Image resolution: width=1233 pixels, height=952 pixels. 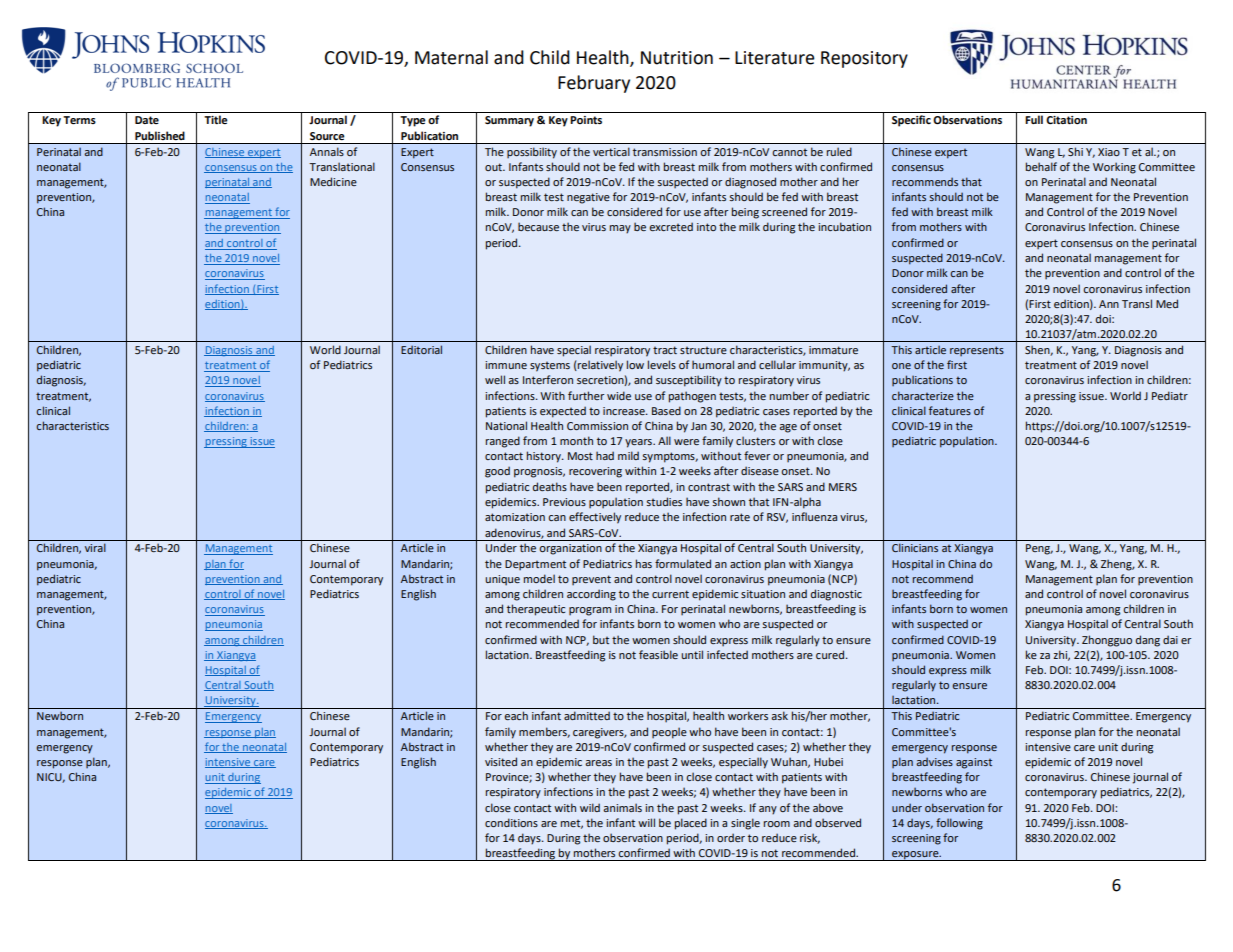 What do you see at coordinates (333, 181) in the image?
I see `Medicine` at bounding box center [333, 181].
